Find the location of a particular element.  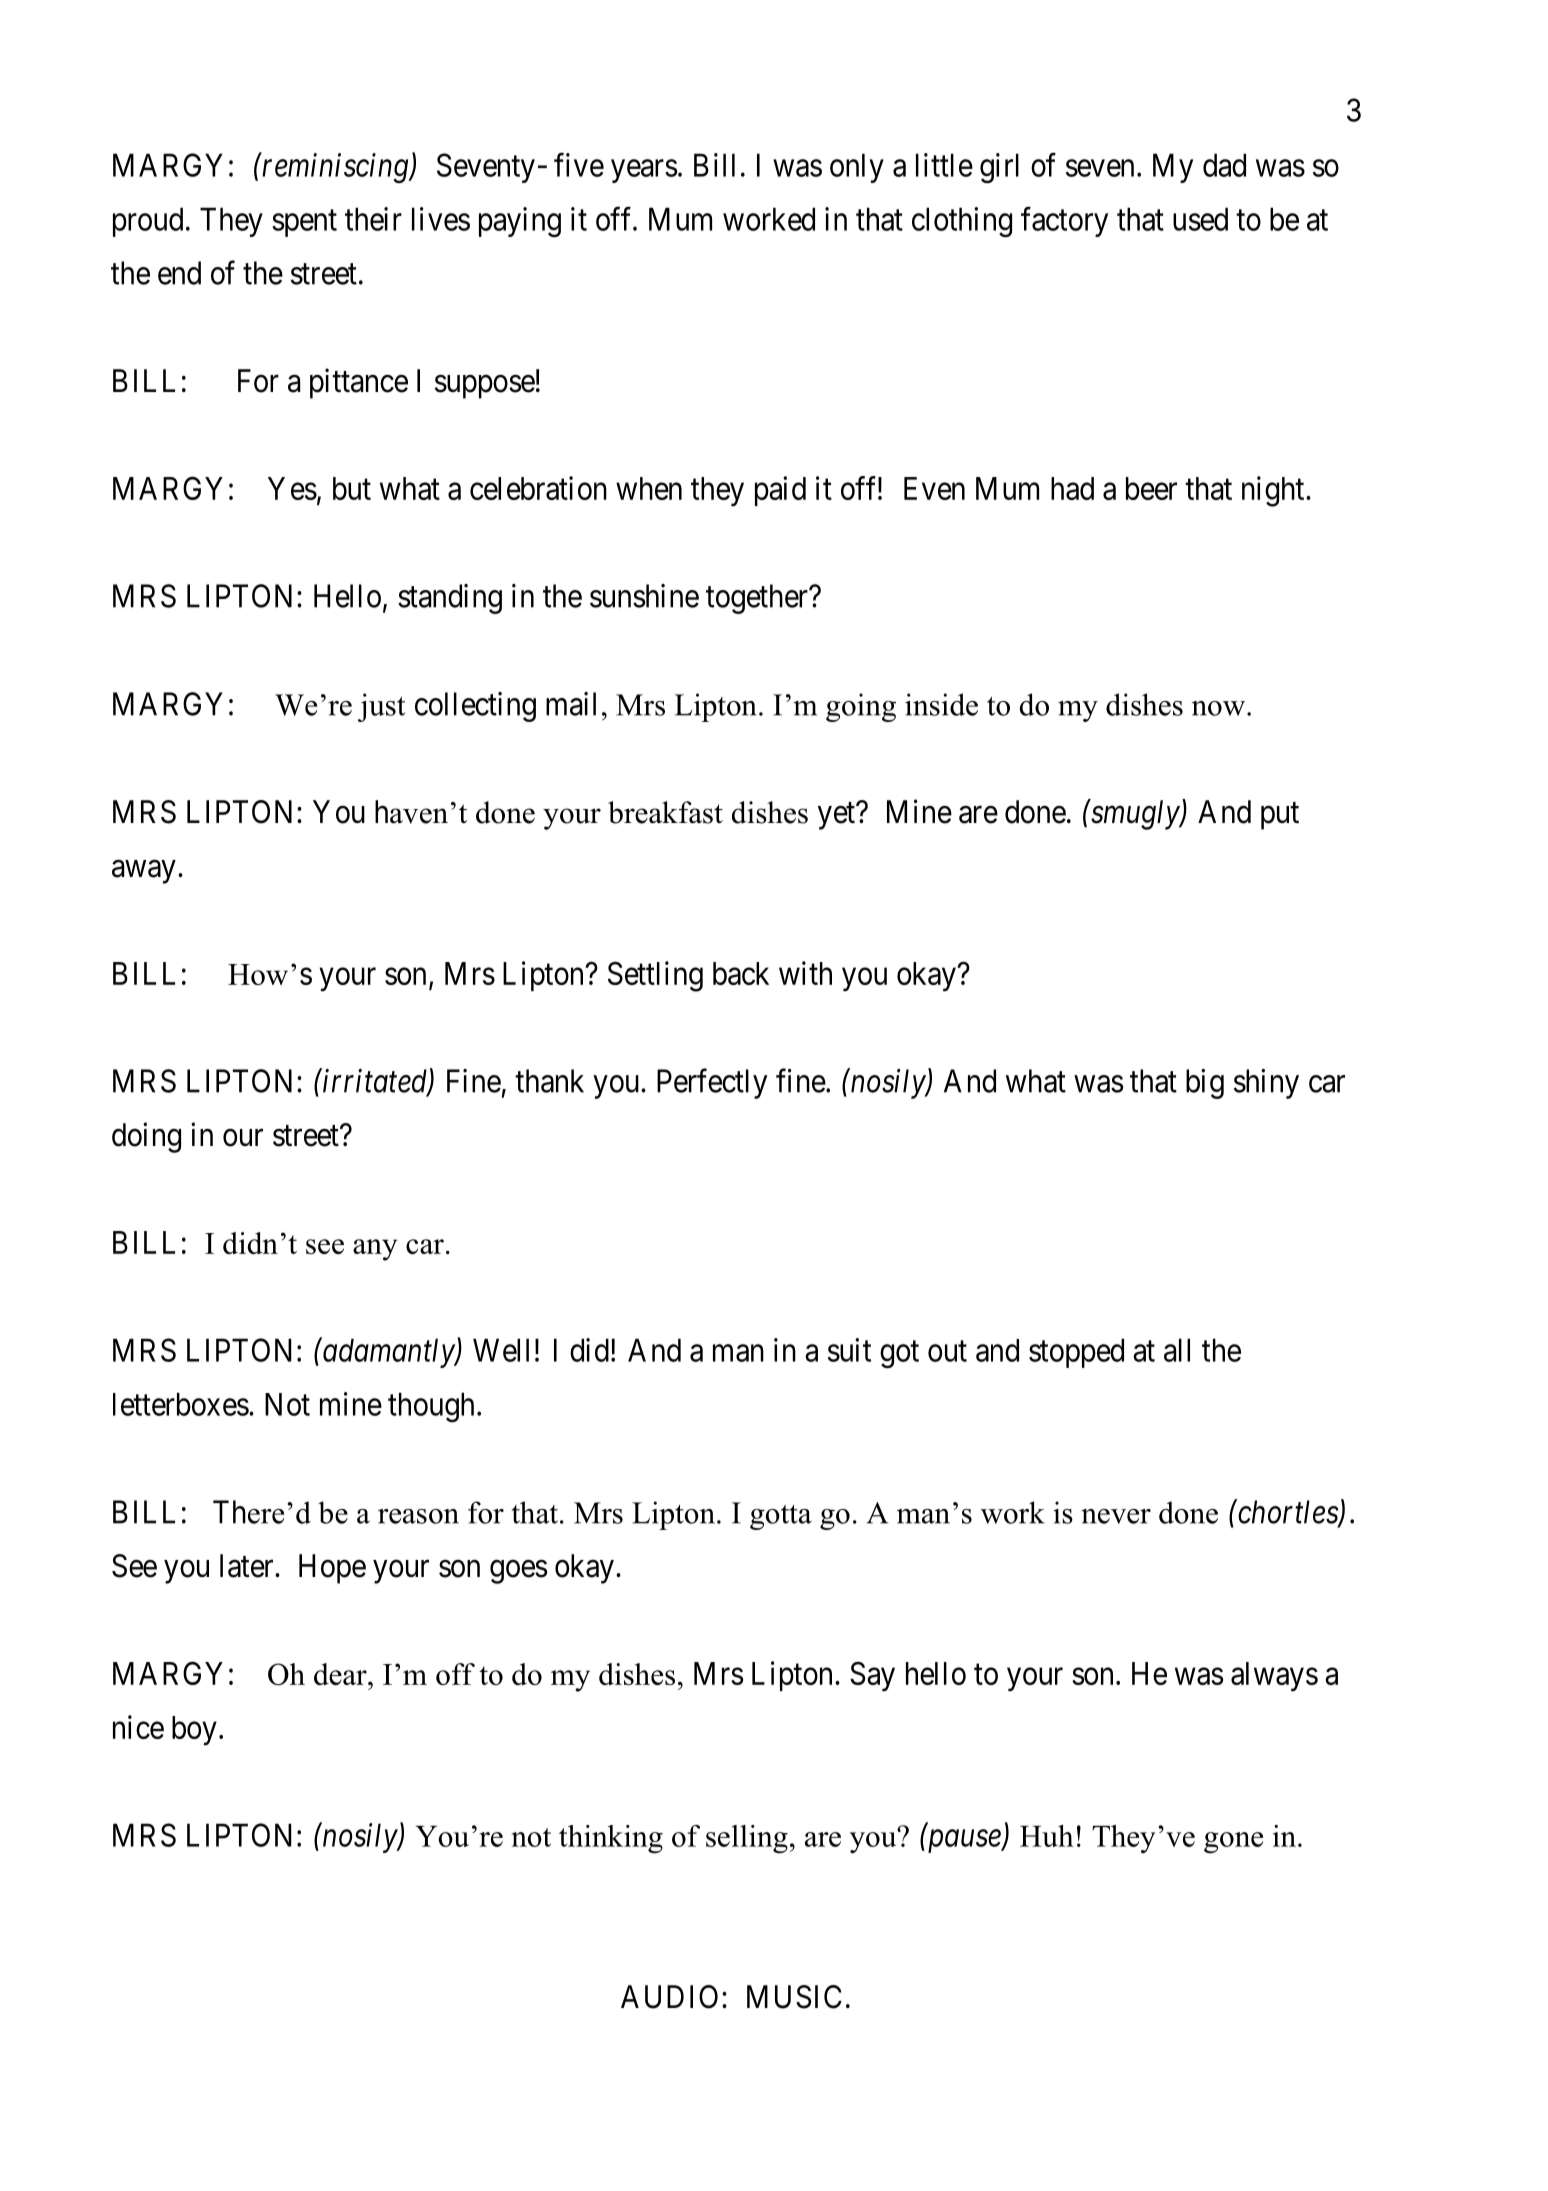

only is located at coordinates (857, 168).
